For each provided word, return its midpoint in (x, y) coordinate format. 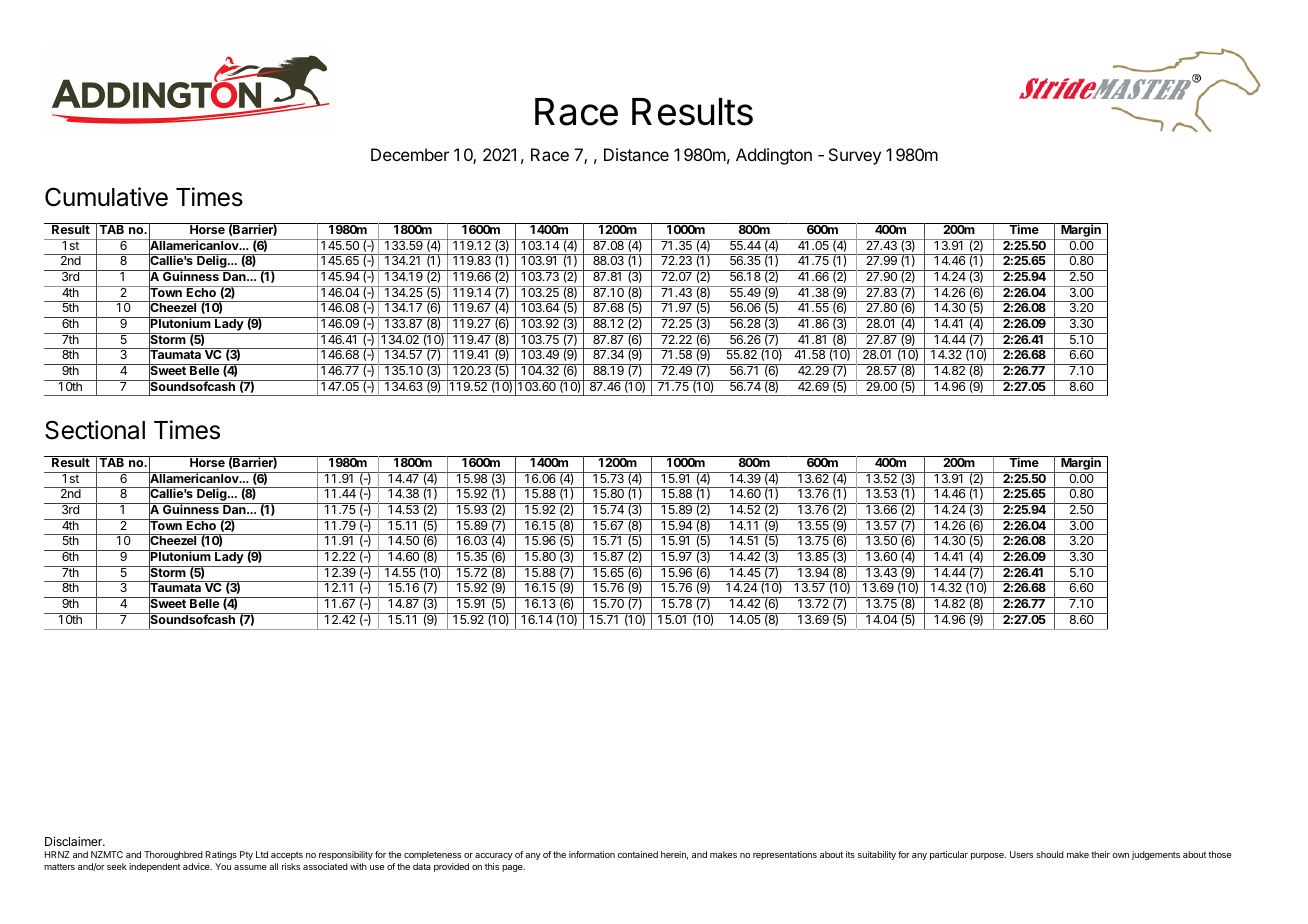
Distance (636, 154)
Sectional (95, 430)
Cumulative (106, 197)
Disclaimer (74, 841)
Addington (774, 156)
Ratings (221, 855)
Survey (855, 156)
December (410, 154)
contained (638, 854)
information (592, 854)
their (1100, 854)
